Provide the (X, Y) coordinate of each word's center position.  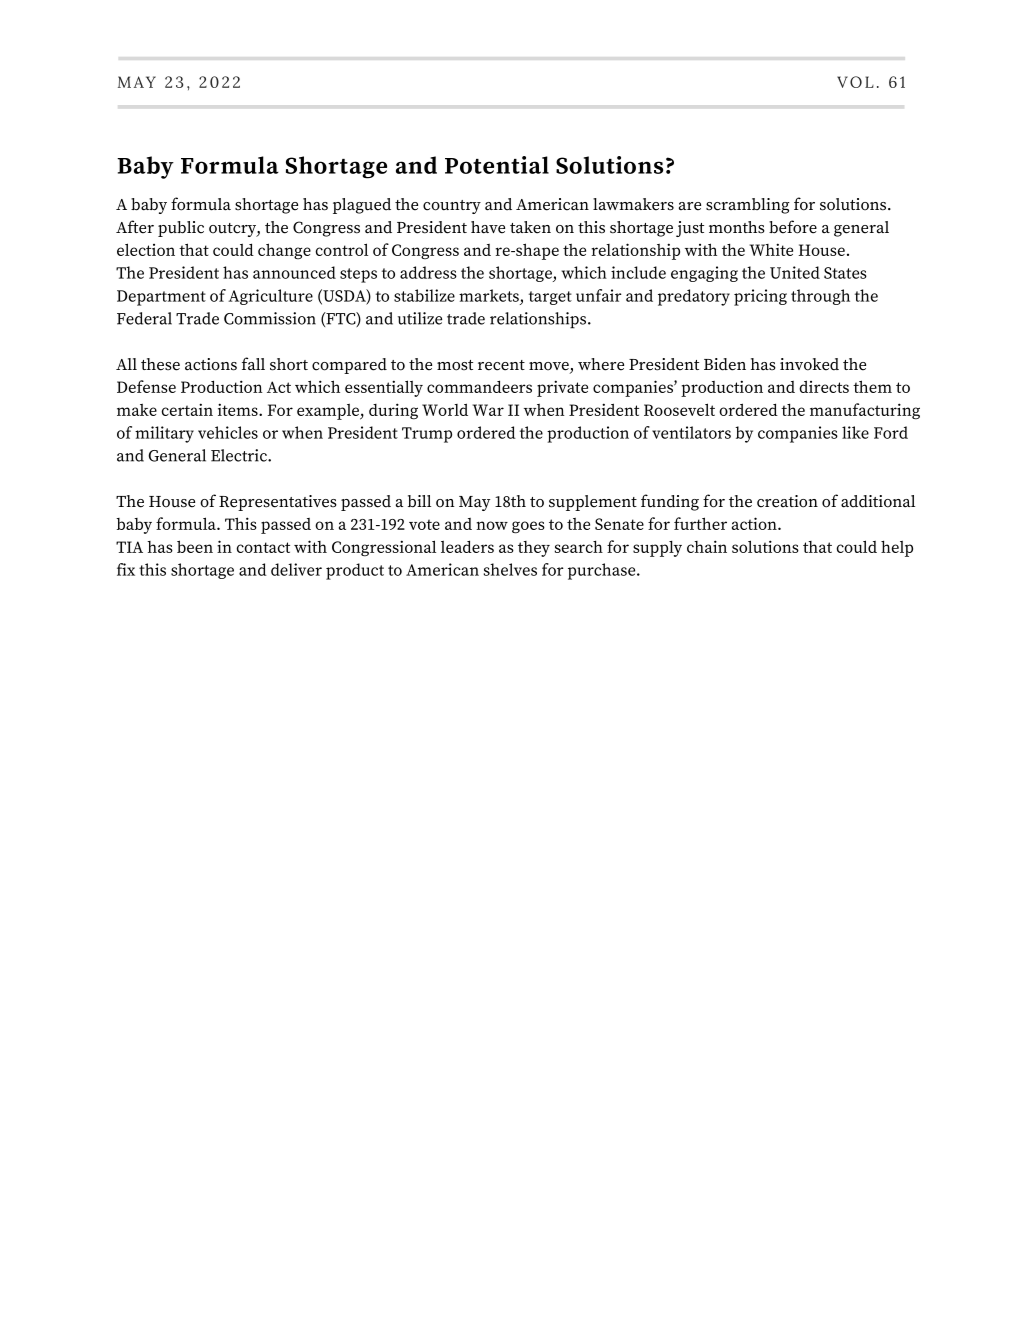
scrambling (748, 206)
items (239, 409)
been (195, 546)
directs (824, 386)
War (488, 410)
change (284, 251)
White (771, 249)
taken (530, 227)
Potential (497, 165)
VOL (855, 82)
